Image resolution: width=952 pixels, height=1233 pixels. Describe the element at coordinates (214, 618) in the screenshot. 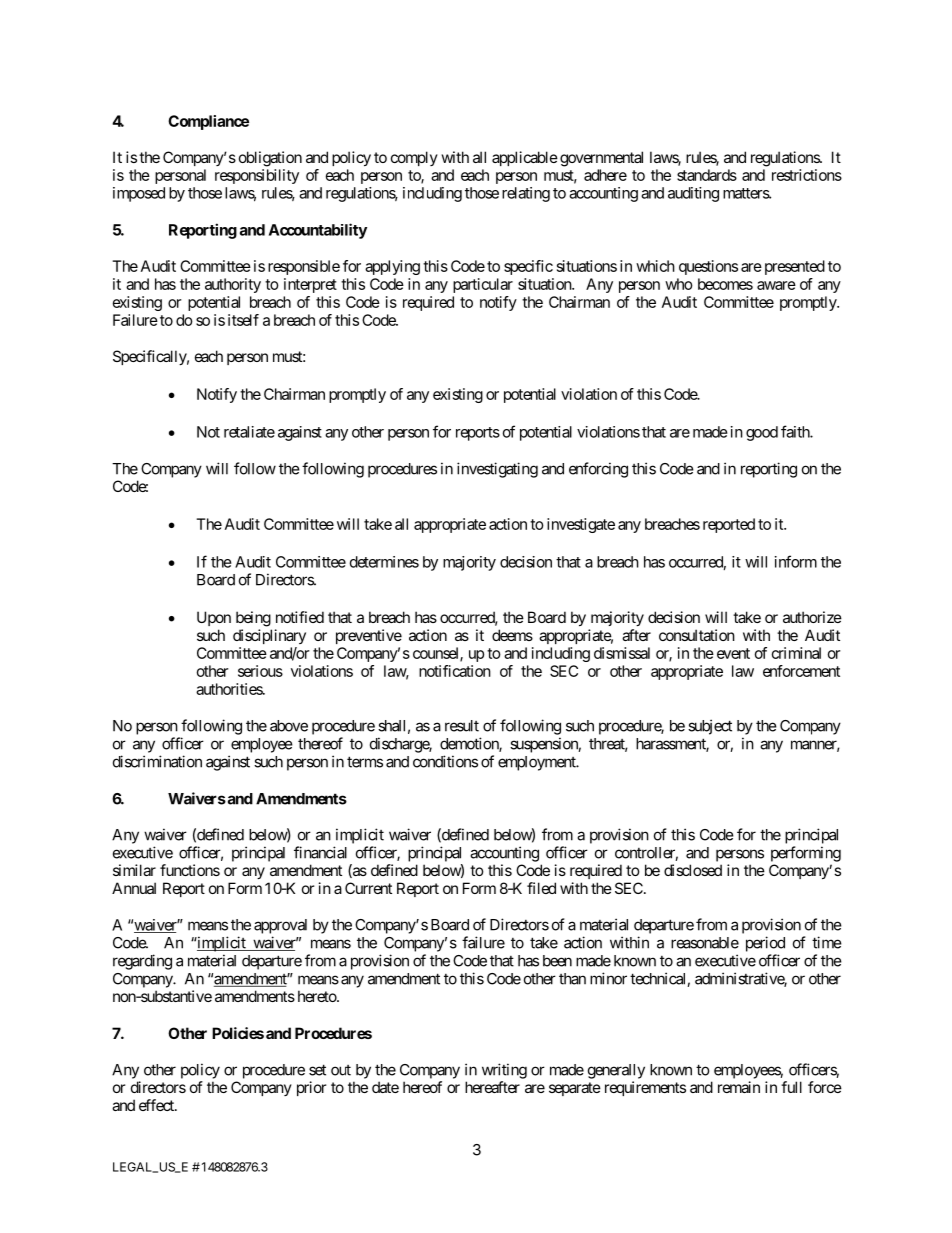

I see `Upon` at that location.
